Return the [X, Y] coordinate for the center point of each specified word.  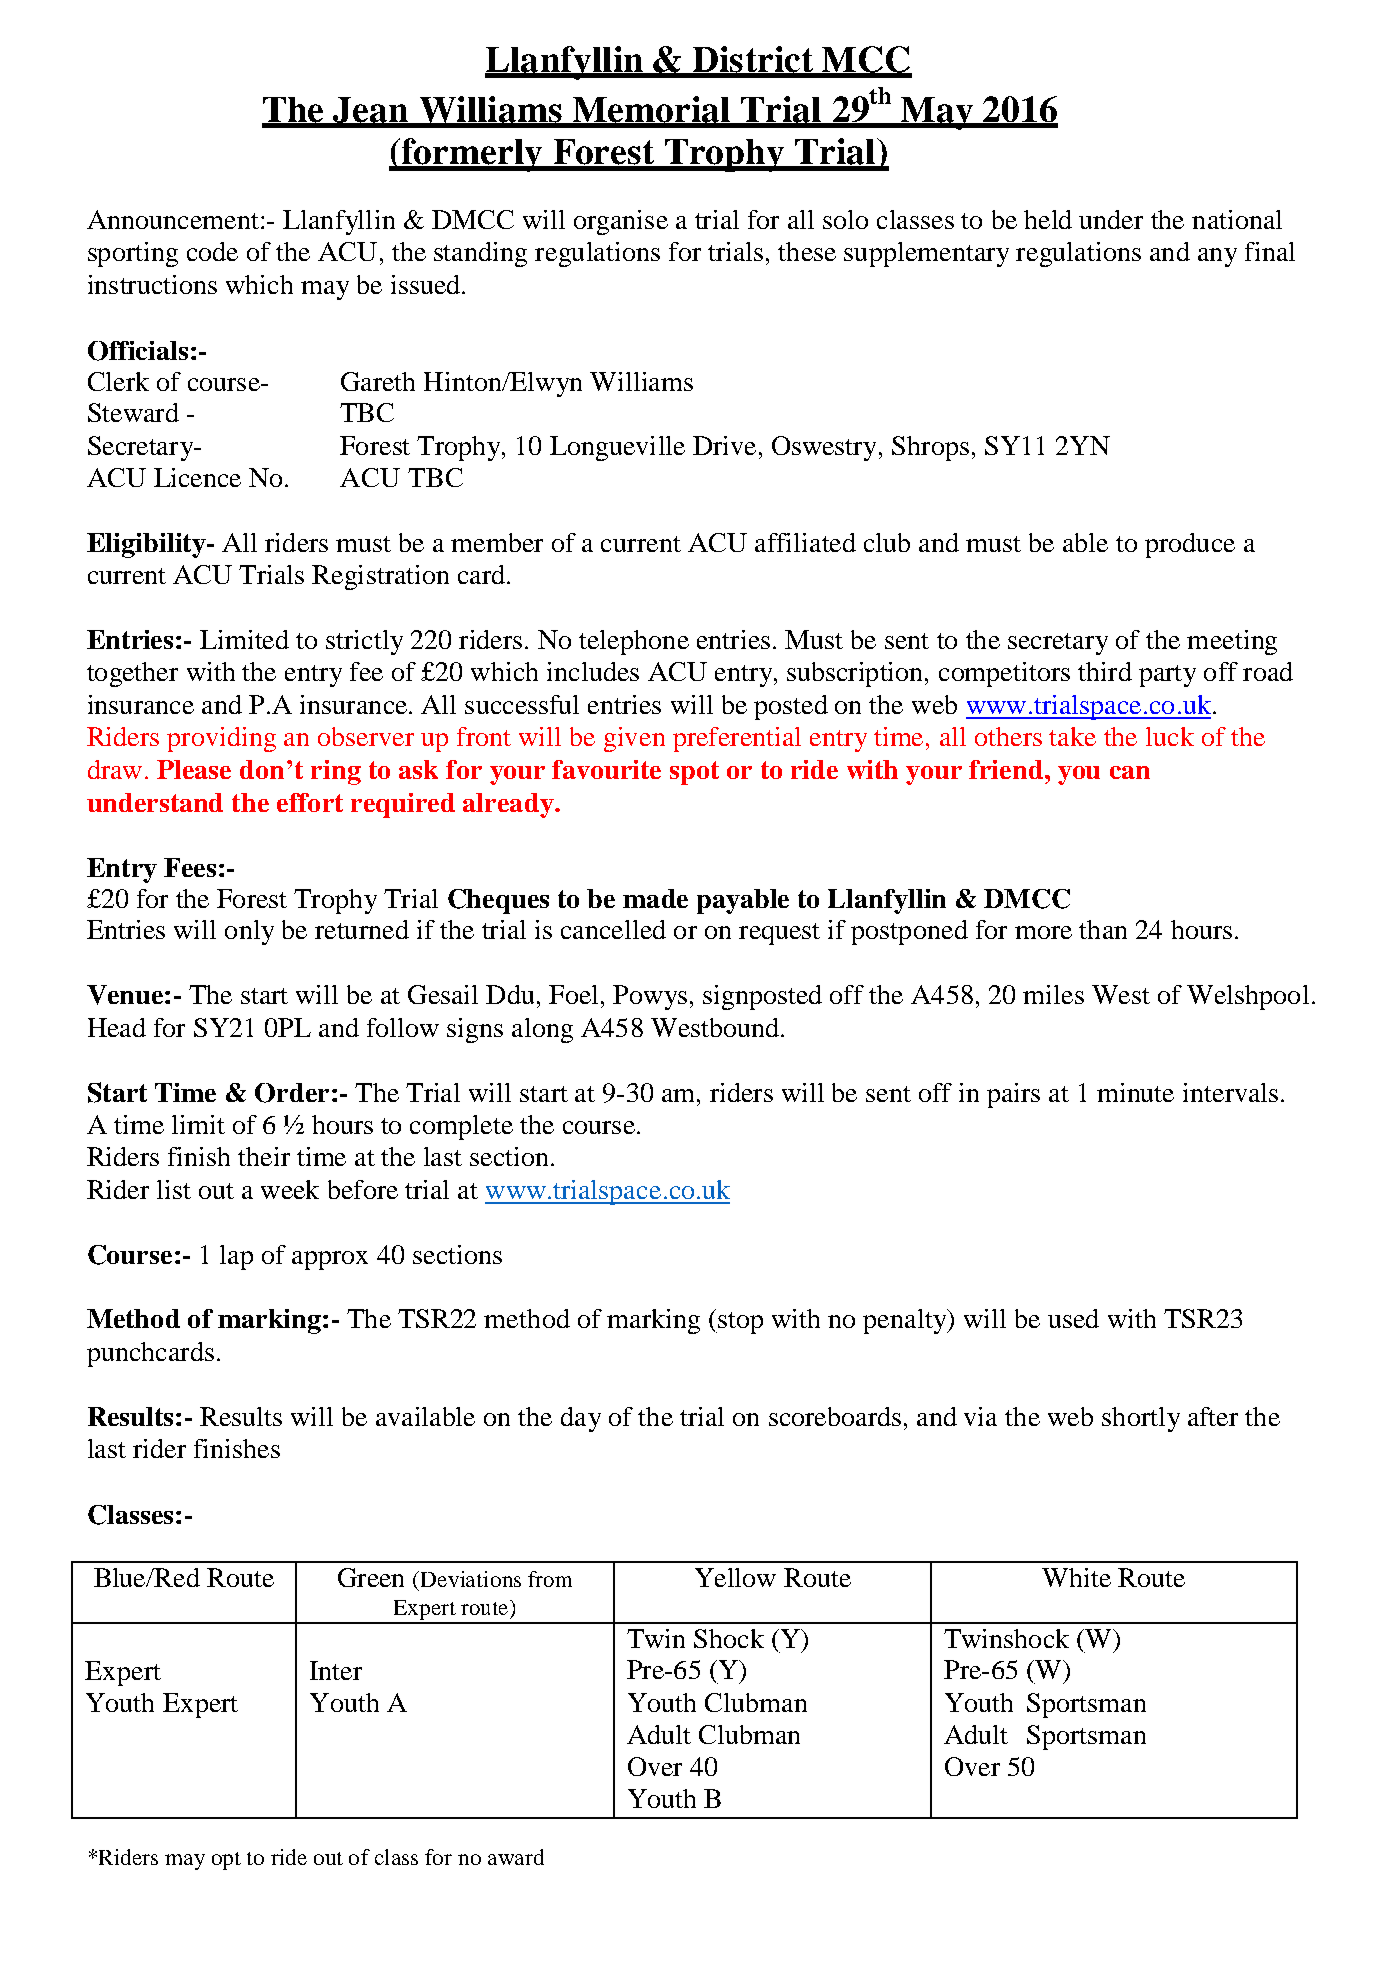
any [1217, 257]
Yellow [735, 1577]
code [212, 251]
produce [1190, 545]
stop [739, 1323]
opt [226, 1861]
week [290, 1189]
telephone [634, 642]
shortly [1141, 1419]
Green [371, 1577]
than [1103, 929]
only [249, 932]
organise [621, 222]
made [655, 898]
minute [1135, 1092]
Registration [380, 577]
